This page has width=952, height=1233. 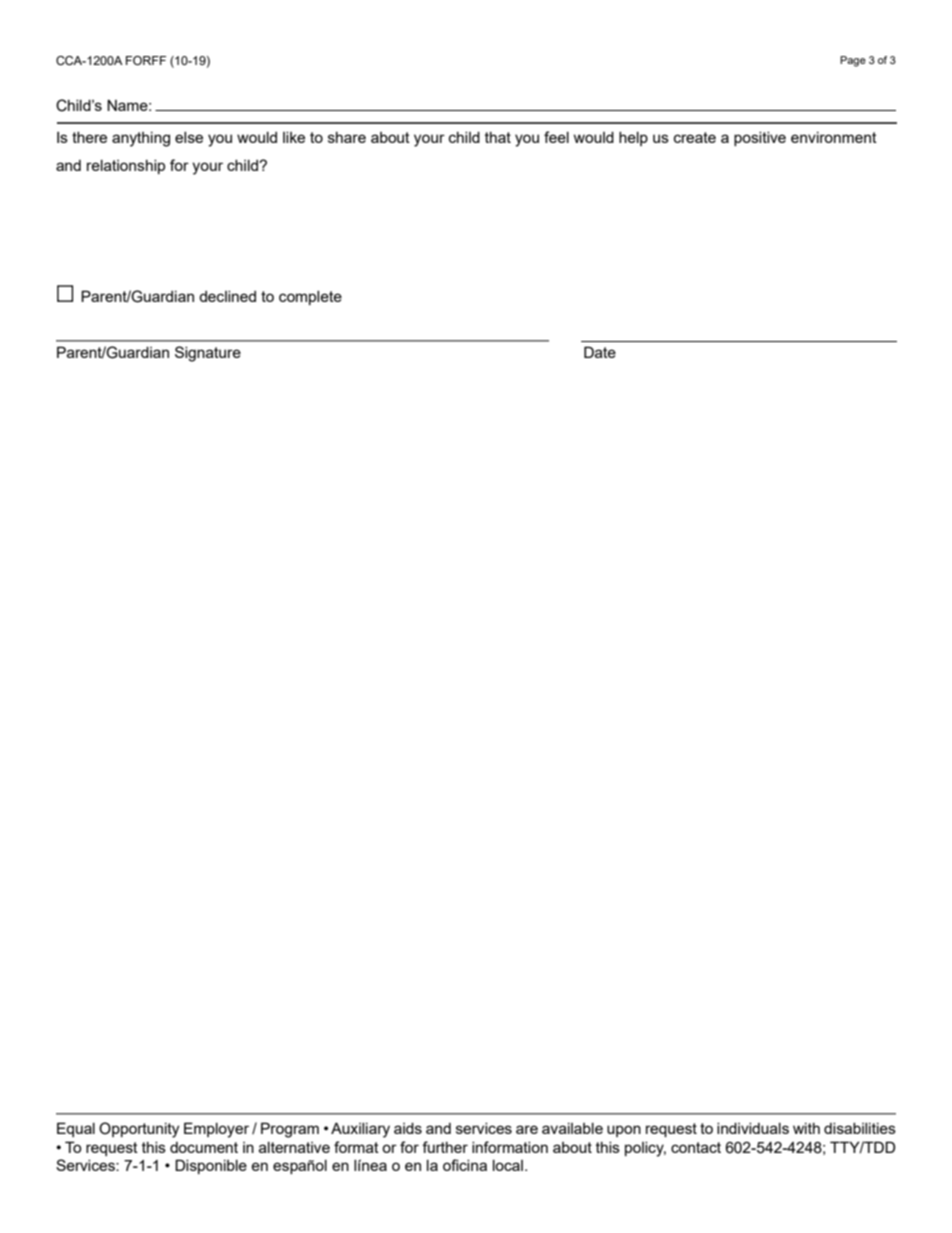 I want to click on aids, so click(x=408, y=1128).
